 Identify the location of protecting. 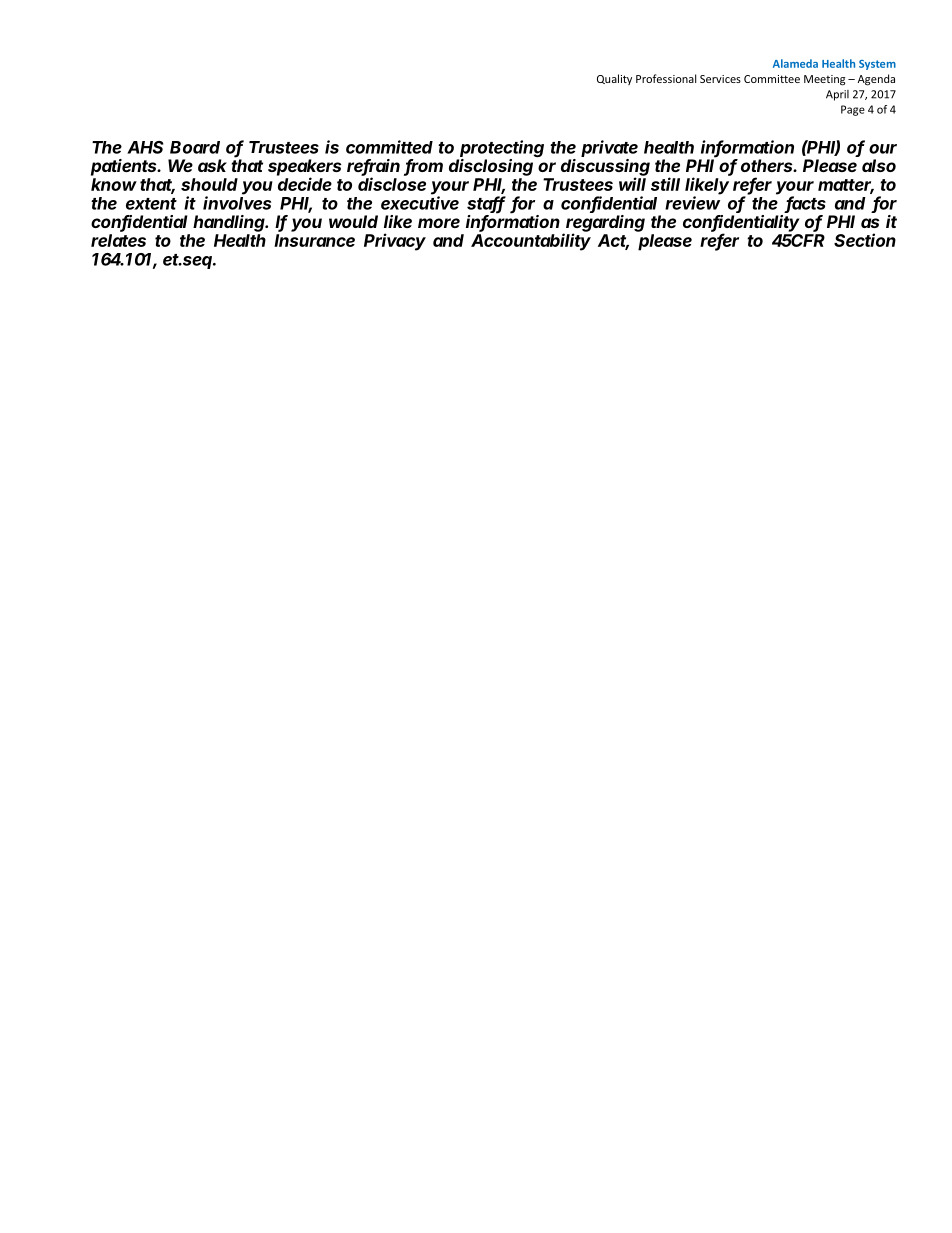
(501, 150).
